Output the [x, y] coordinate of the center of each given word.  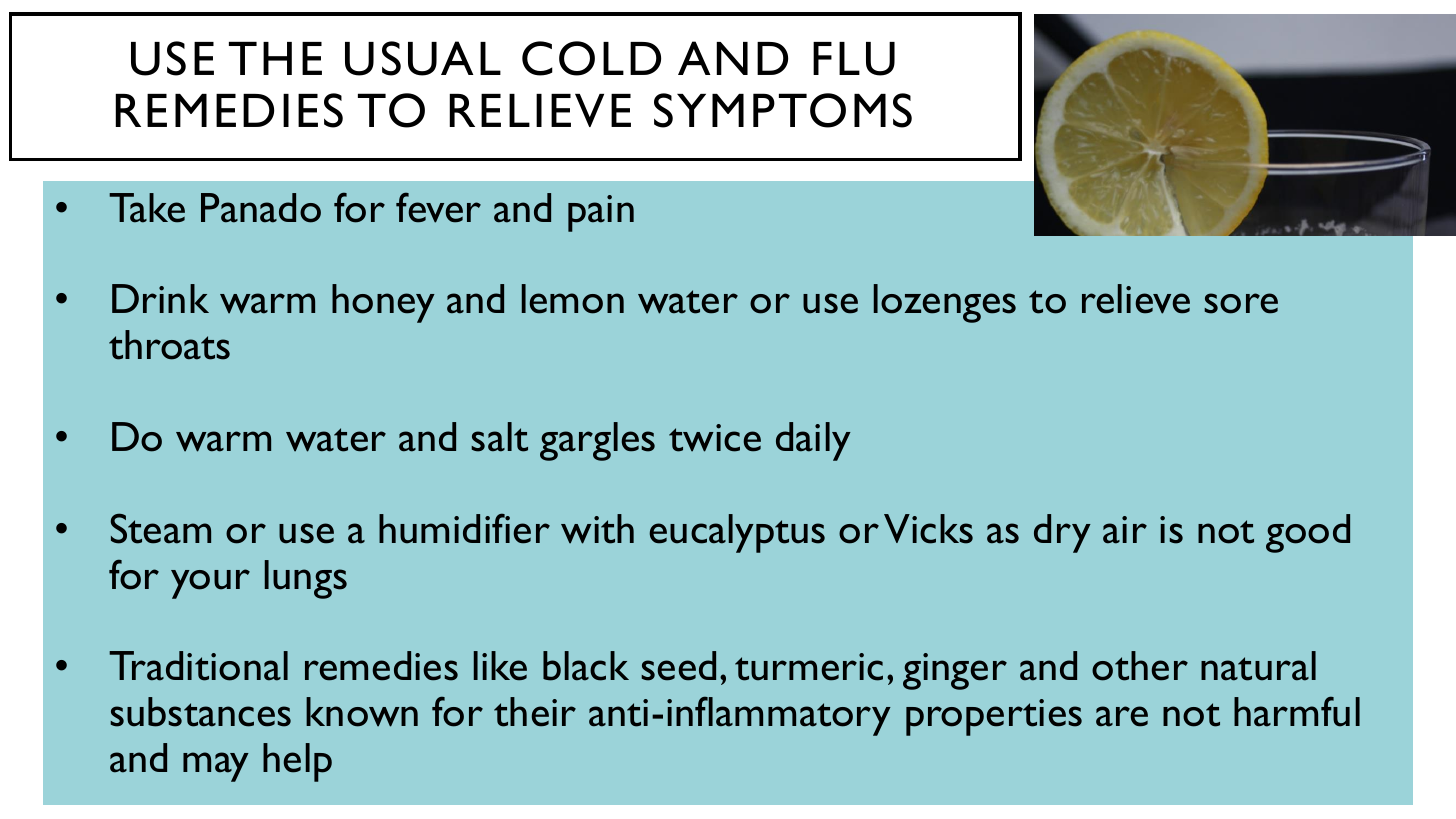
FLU [854, 59]
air [1125, 530]
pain [601, 213]
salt [499, 437]
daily [813, 441]
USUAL [423, 58]
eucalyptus [737, 533]
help [297, 762]
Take [147, 208]
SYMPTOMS [783, 110]
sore [1241, 303]
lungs [306, 579]
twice [715, 438]
